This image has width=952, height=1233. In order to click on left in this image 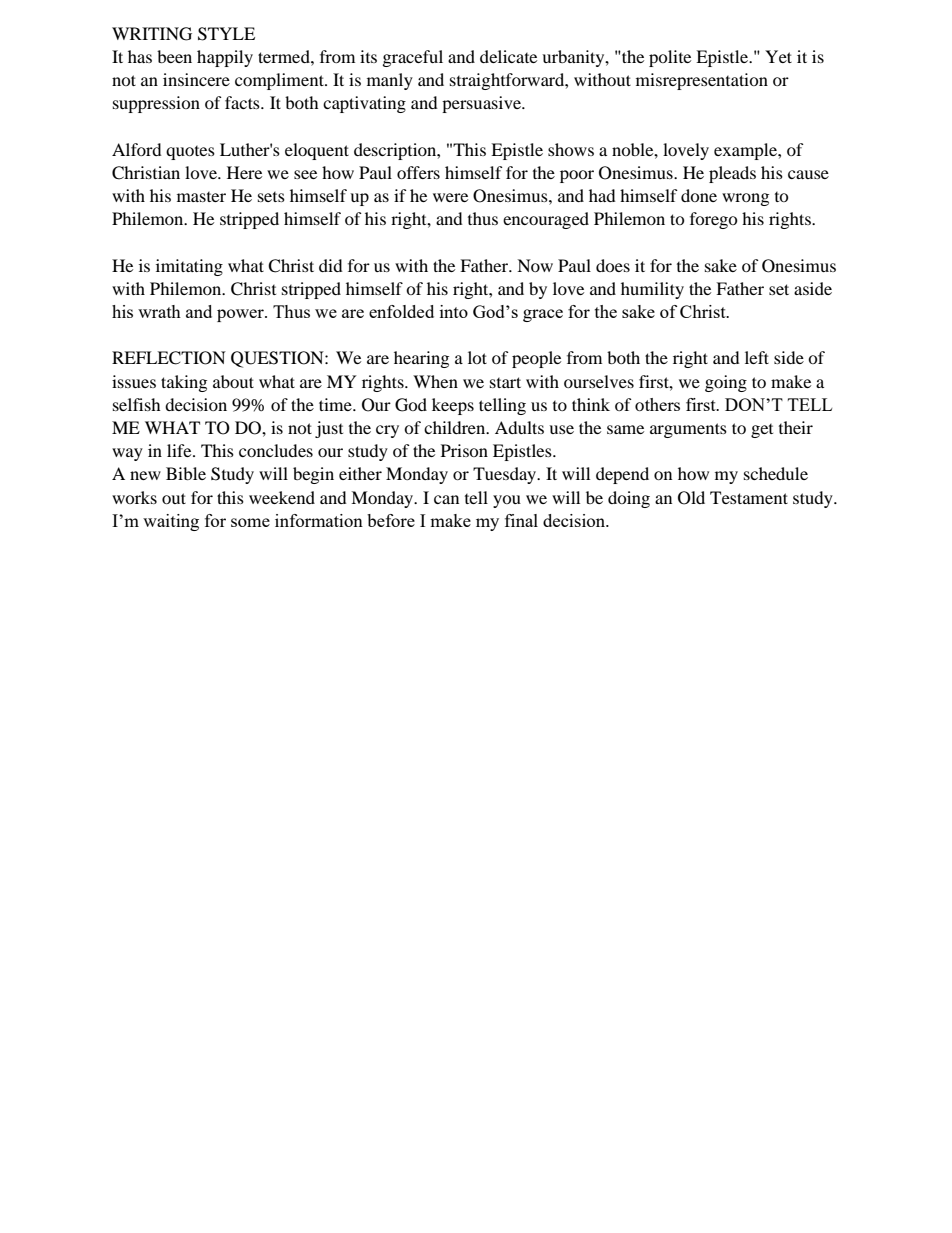, I will do `click(757, 357)`.
